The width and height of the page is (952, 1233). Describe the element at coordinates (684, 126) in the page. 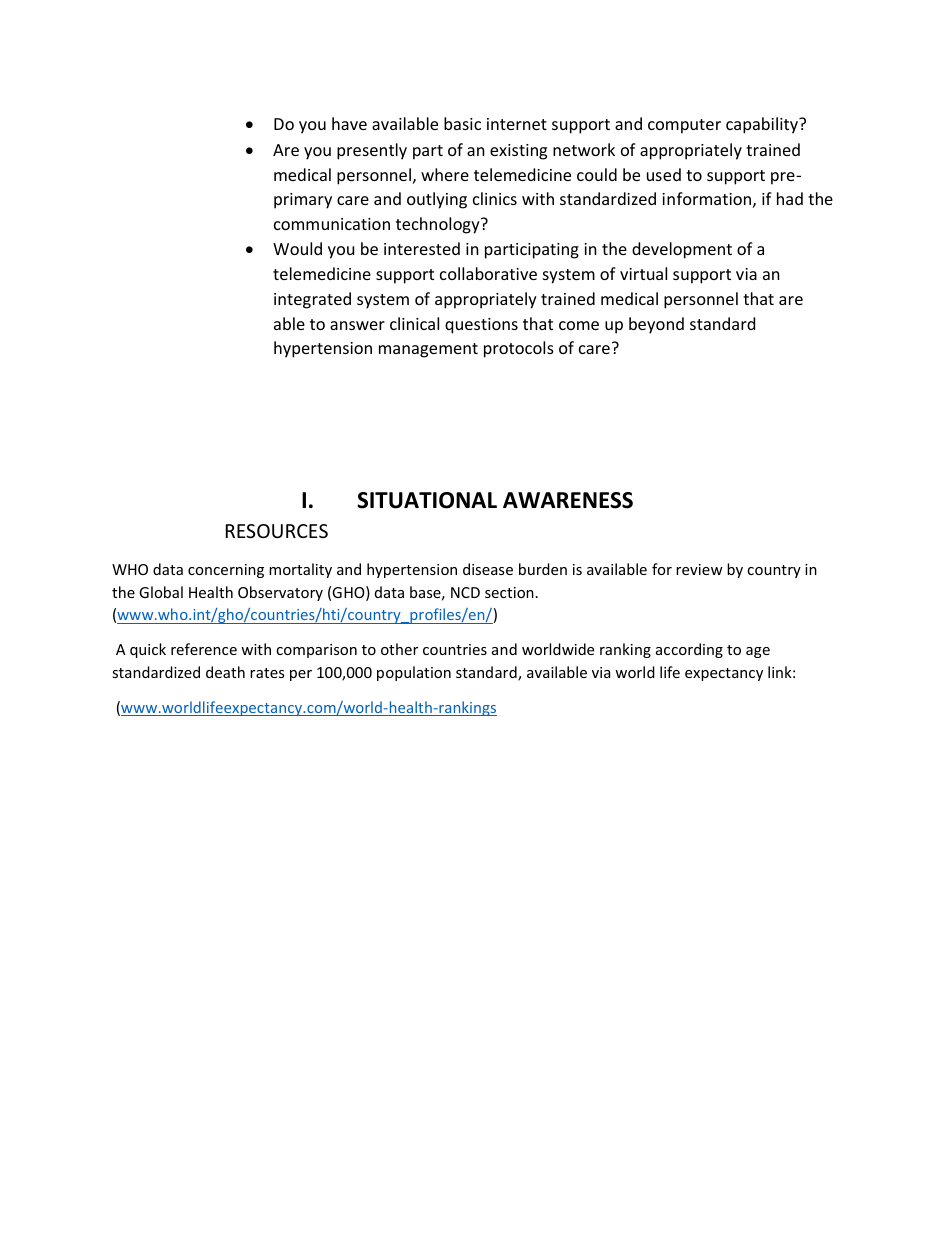

I see `computer` at that location.
